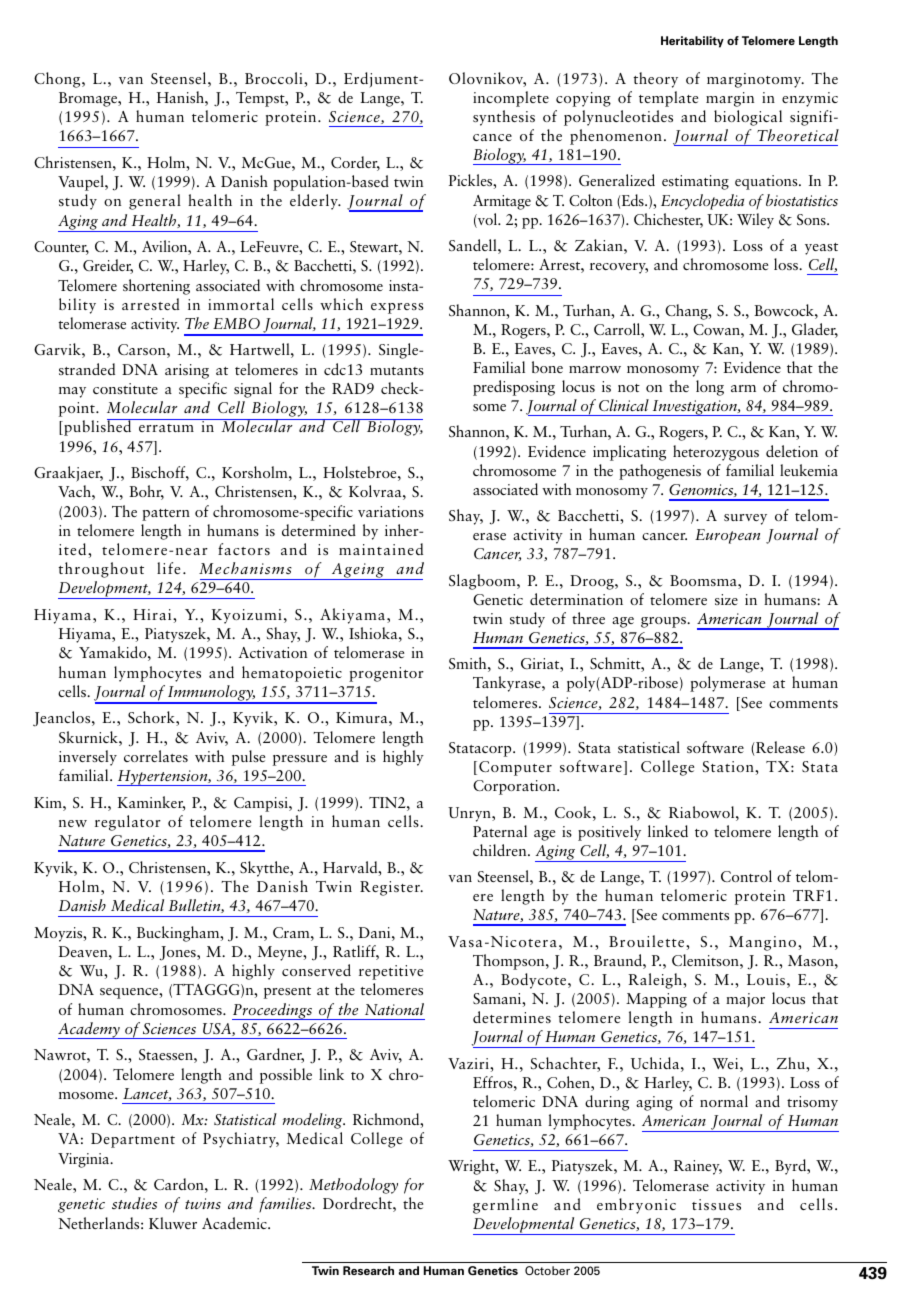 This document has width=922, height=1316. I want to click on biological, so click(748, 118).
